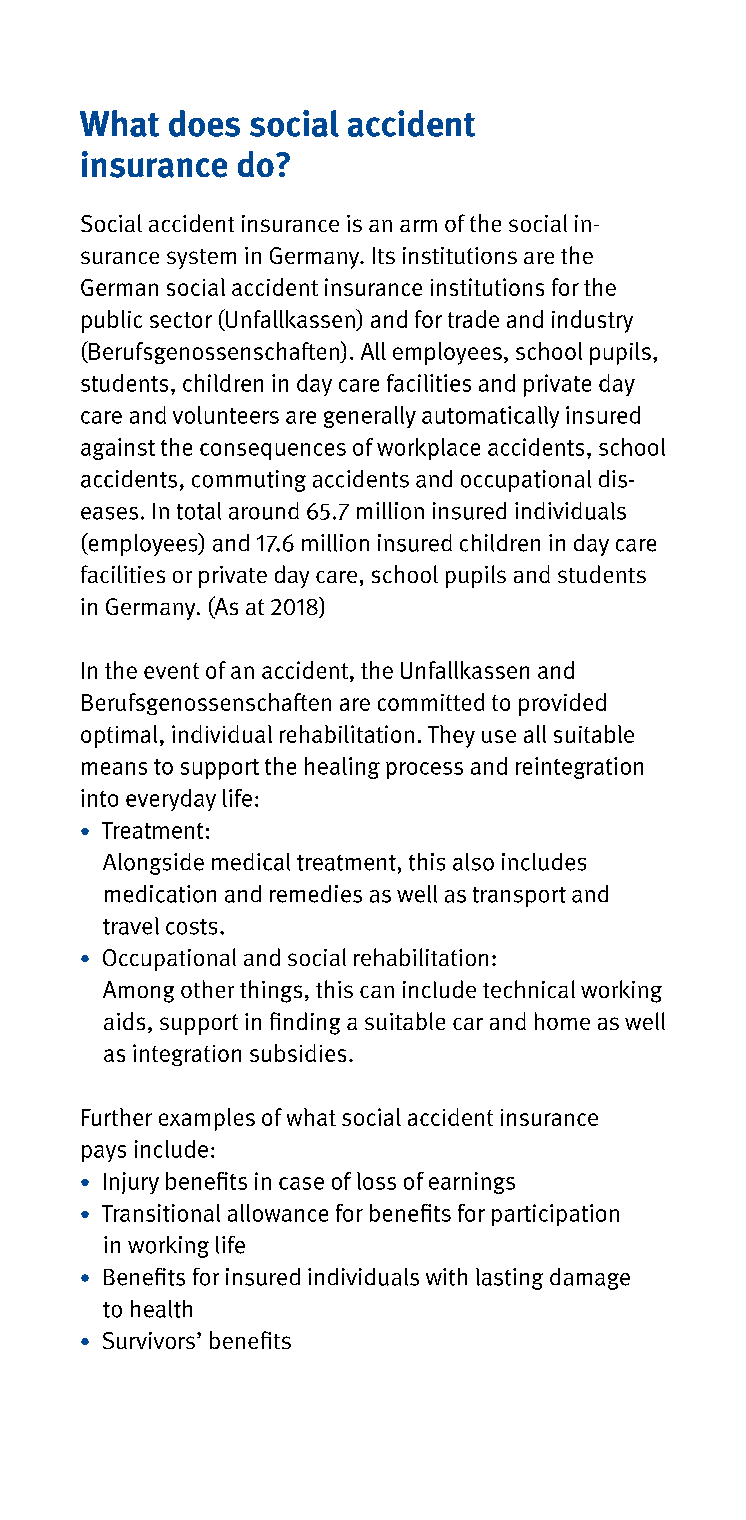 The image size is (746, 1520). Describe the element at coordinates (278, 1213) in the screenshot. I see `allowance` at that location.
